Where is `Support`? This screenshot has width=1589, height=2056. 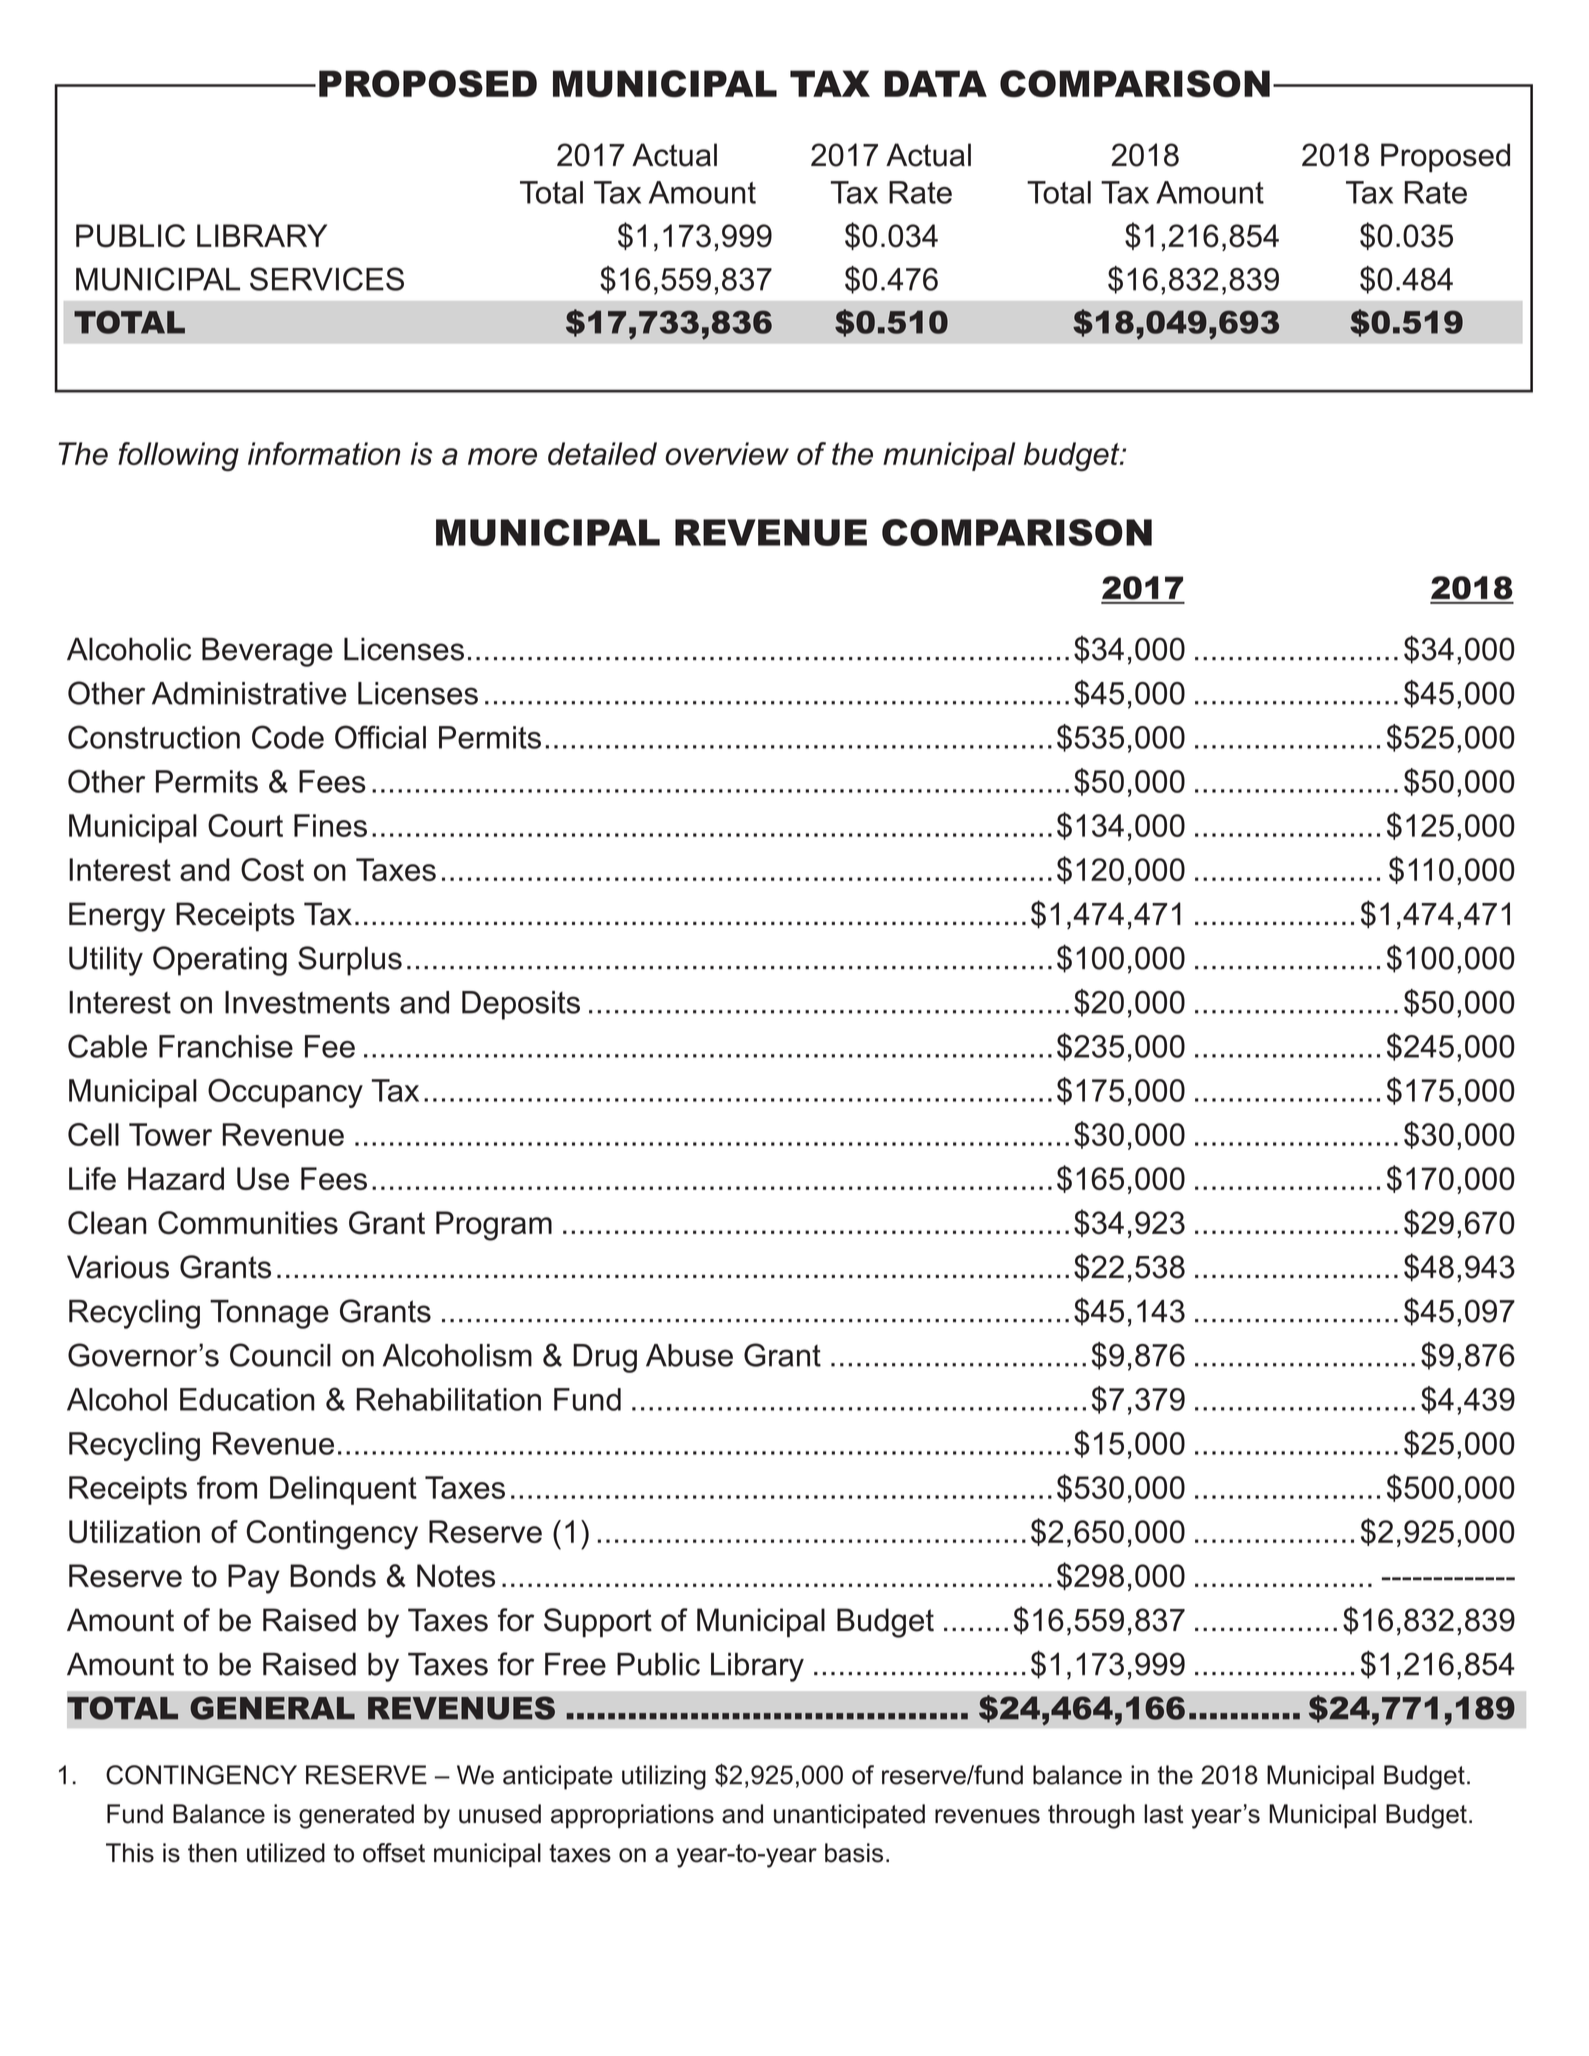 Support is located at coordinates (598, 1623).
